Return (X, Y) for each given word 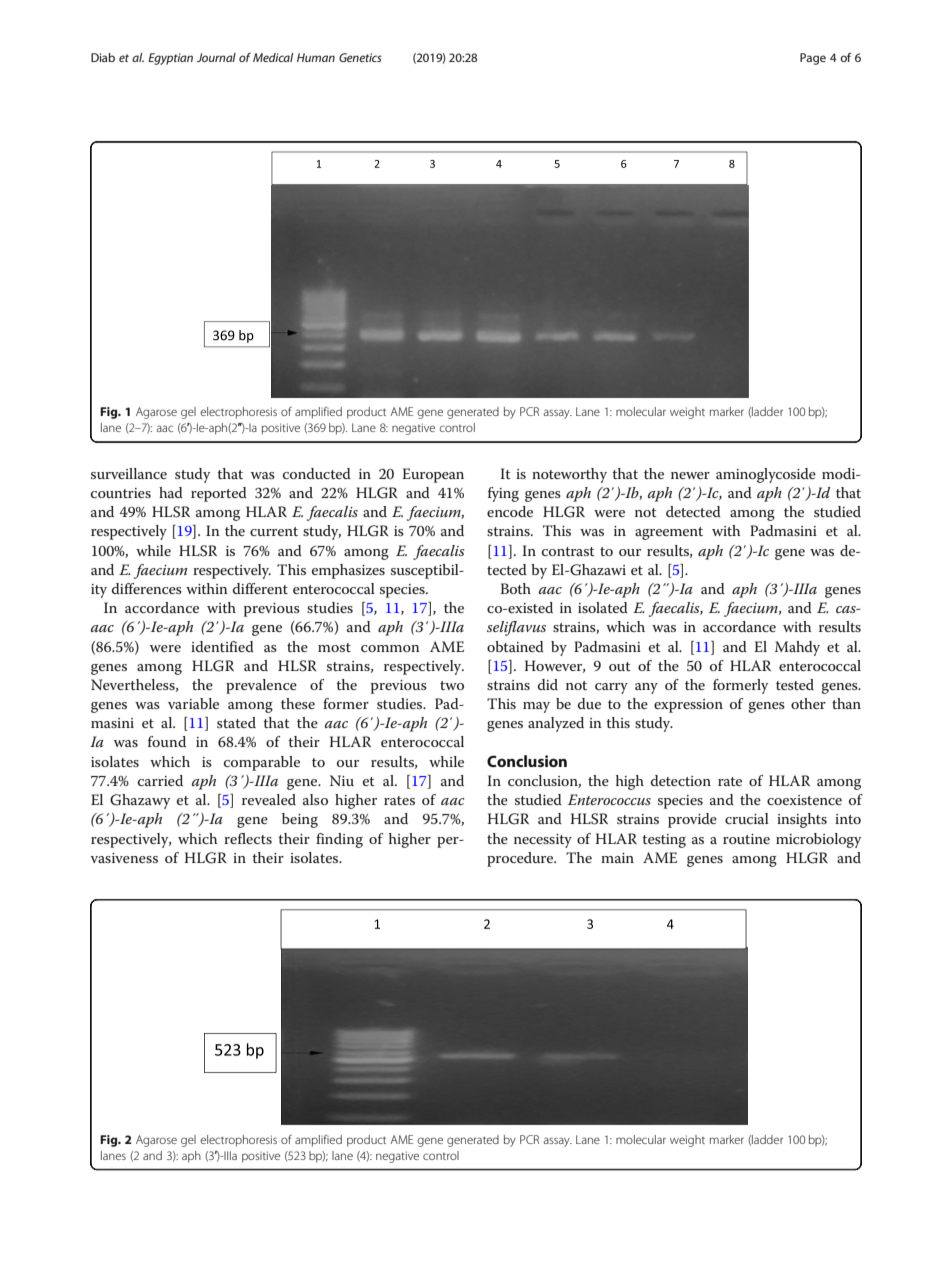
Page (813, 59)
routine (746, 839)
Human (316, 57)
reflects (248, 838)
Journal (216, 57)
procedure (521, 859)
